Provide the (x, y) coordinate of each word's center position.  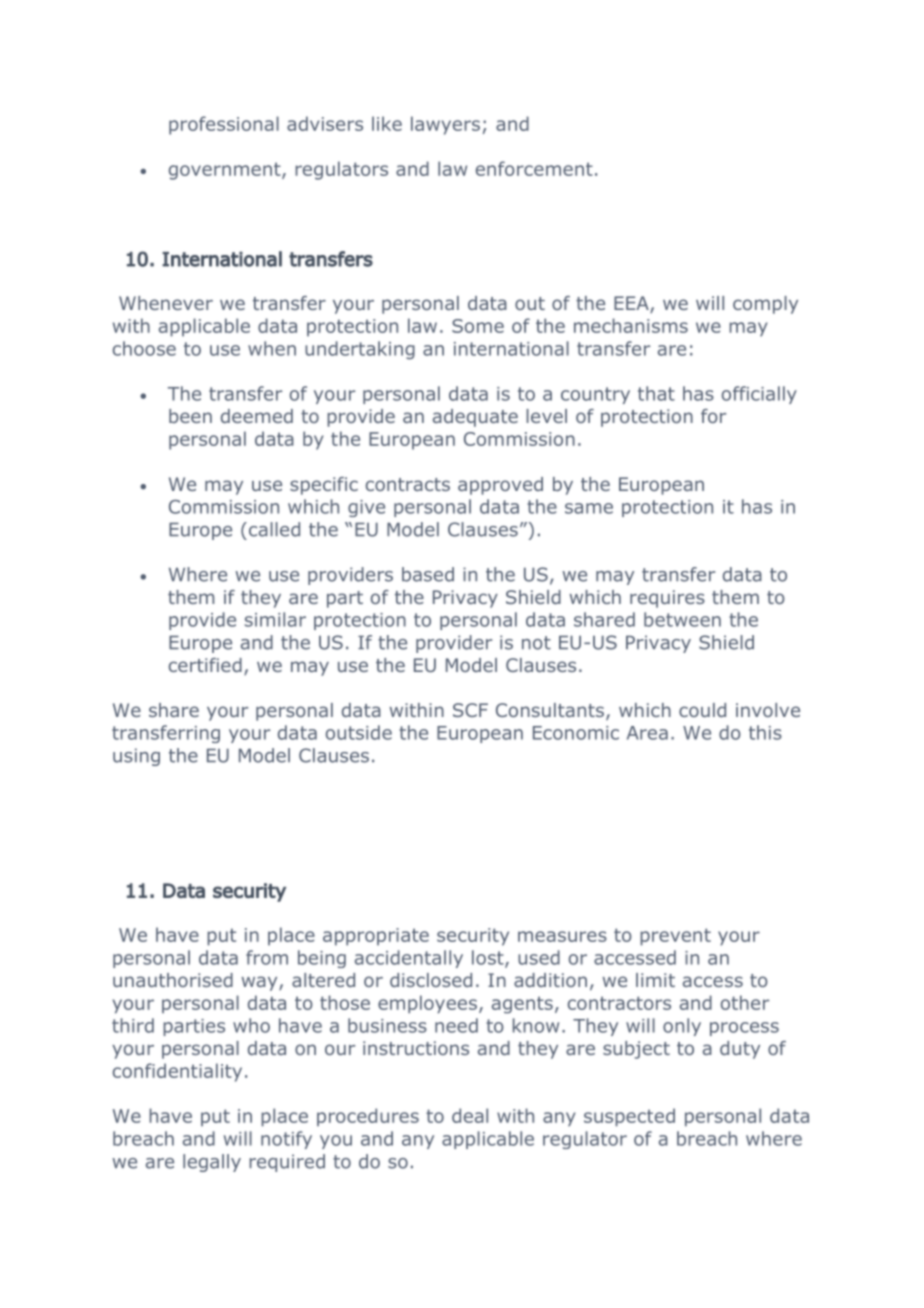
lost (489, 958)
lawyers (445, 125)
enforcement (534, 168)
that (656, 393)
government (226, 171)
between (682, 619)
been (190, 416)
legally (212, 1163)
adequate (475, 418)
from (267, 957)
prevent (675, 937)
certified (205, 665)
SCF (470, 710)
